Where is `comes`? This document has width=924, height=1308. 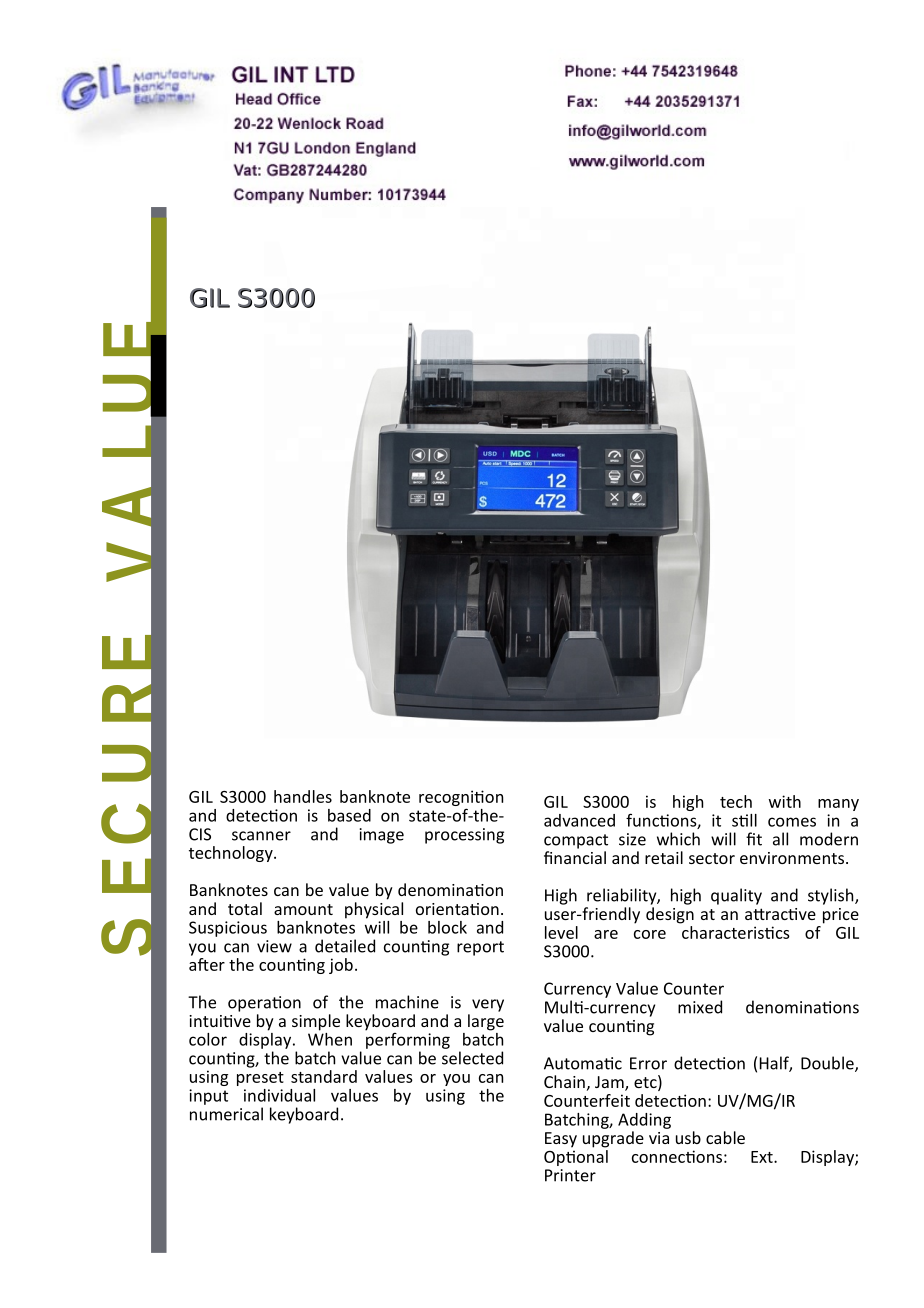
comes is located at coordinates (792, 822).
